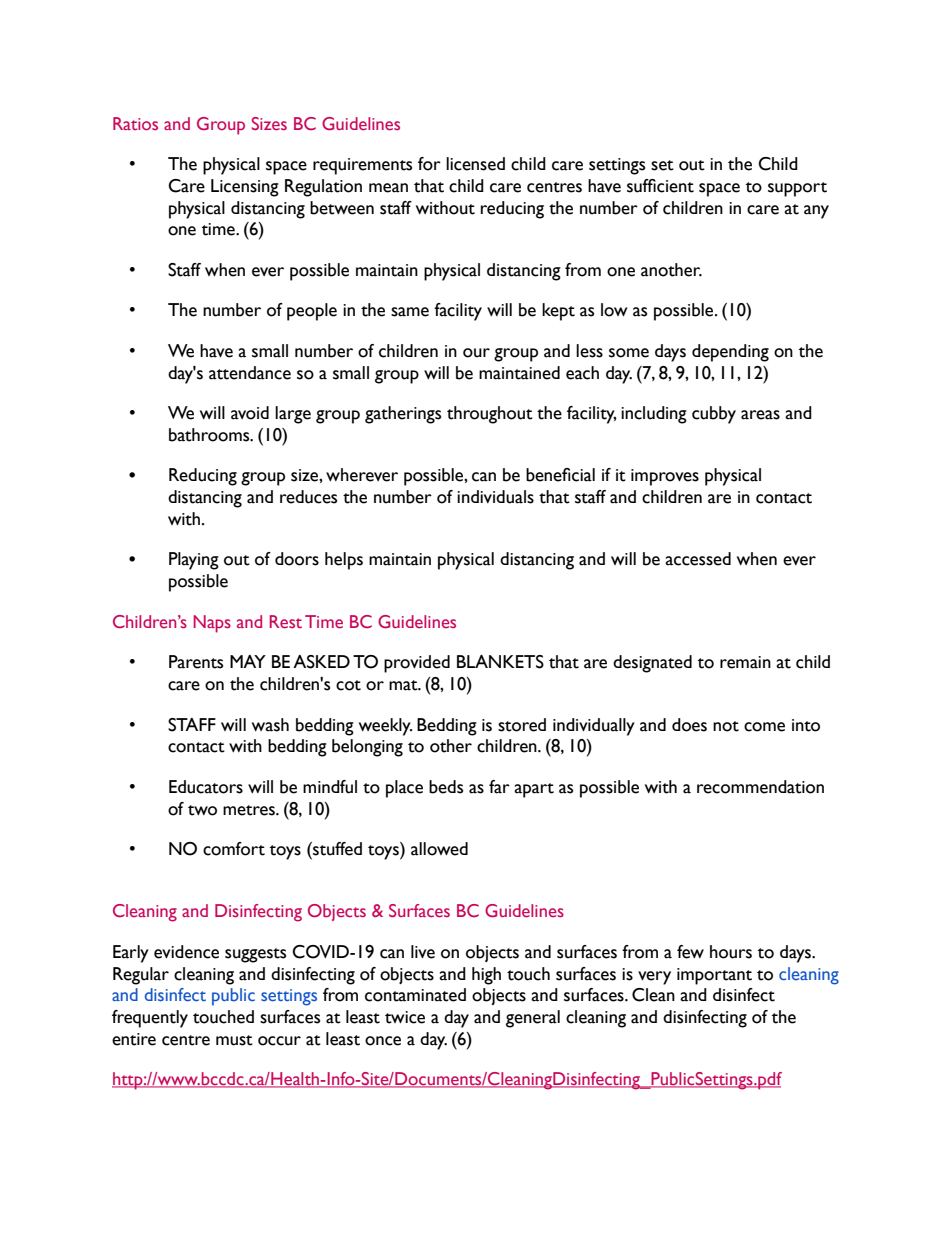 This page has height=1233, width=952. I want to click on must, so click(234, 1040).
